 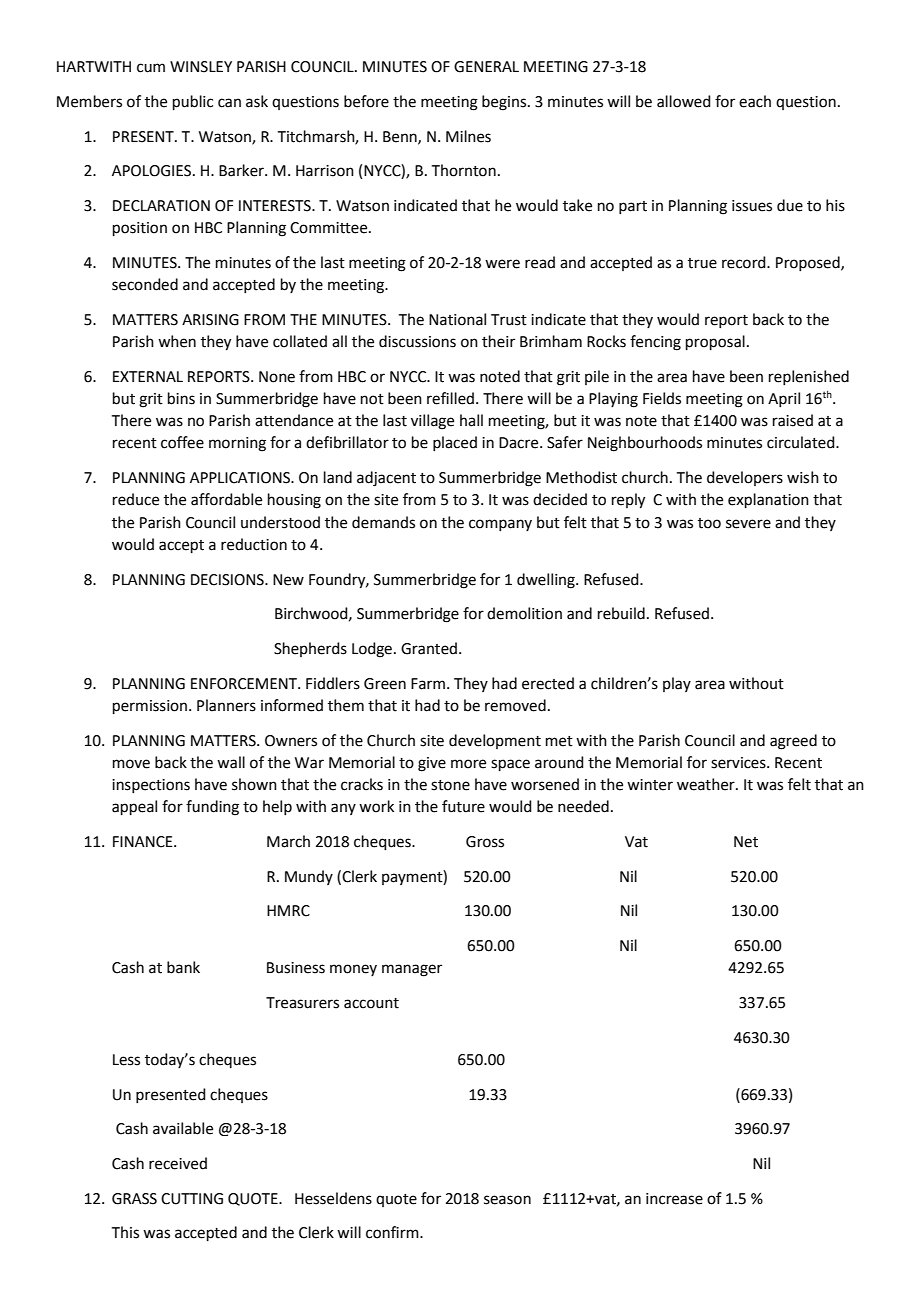 I want to click on increase, so click(x=674, y=1199).
